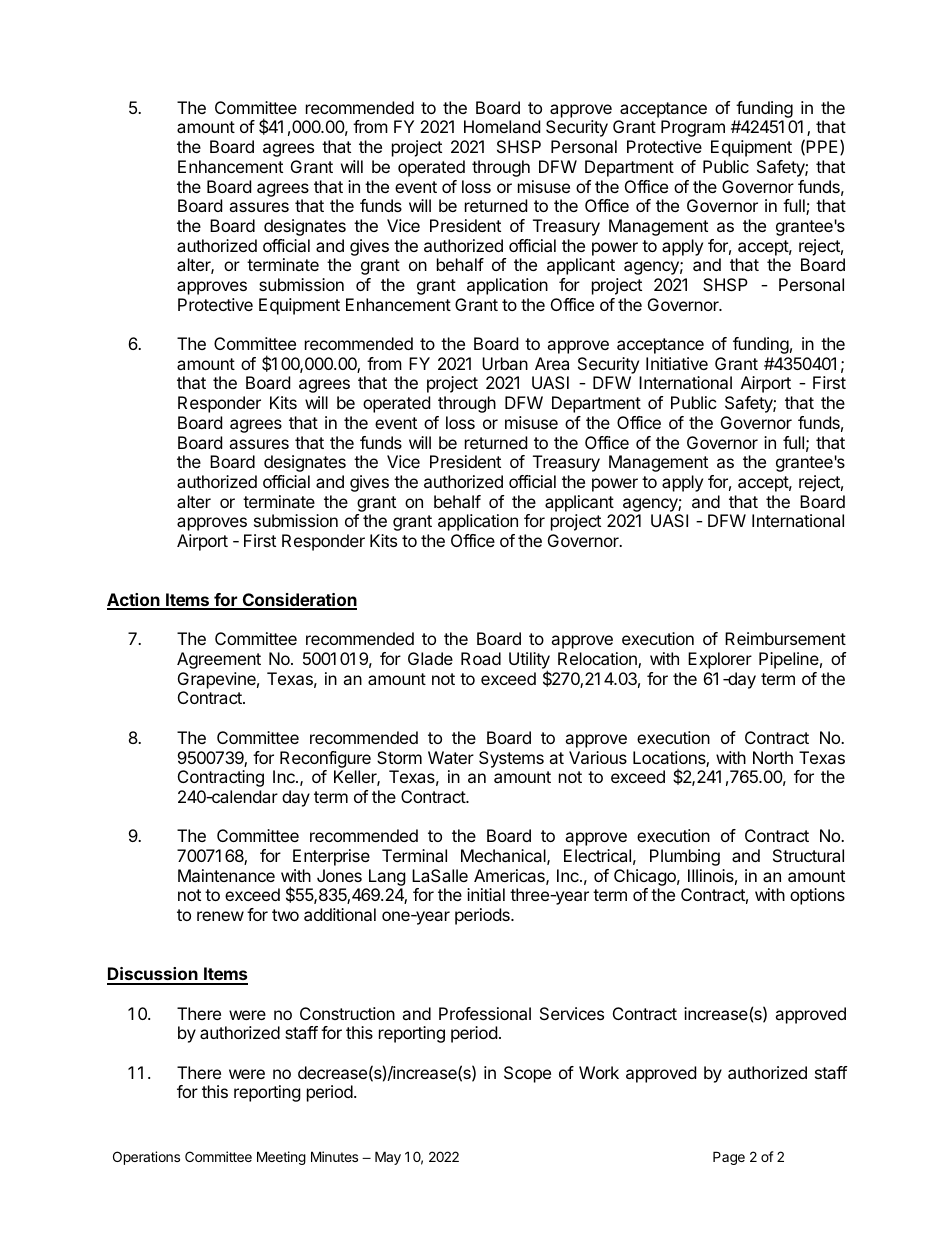 This image has width=952, height=1233. Describe the element at coordinates (693, 128) in the image. I see `Program` at that location.
